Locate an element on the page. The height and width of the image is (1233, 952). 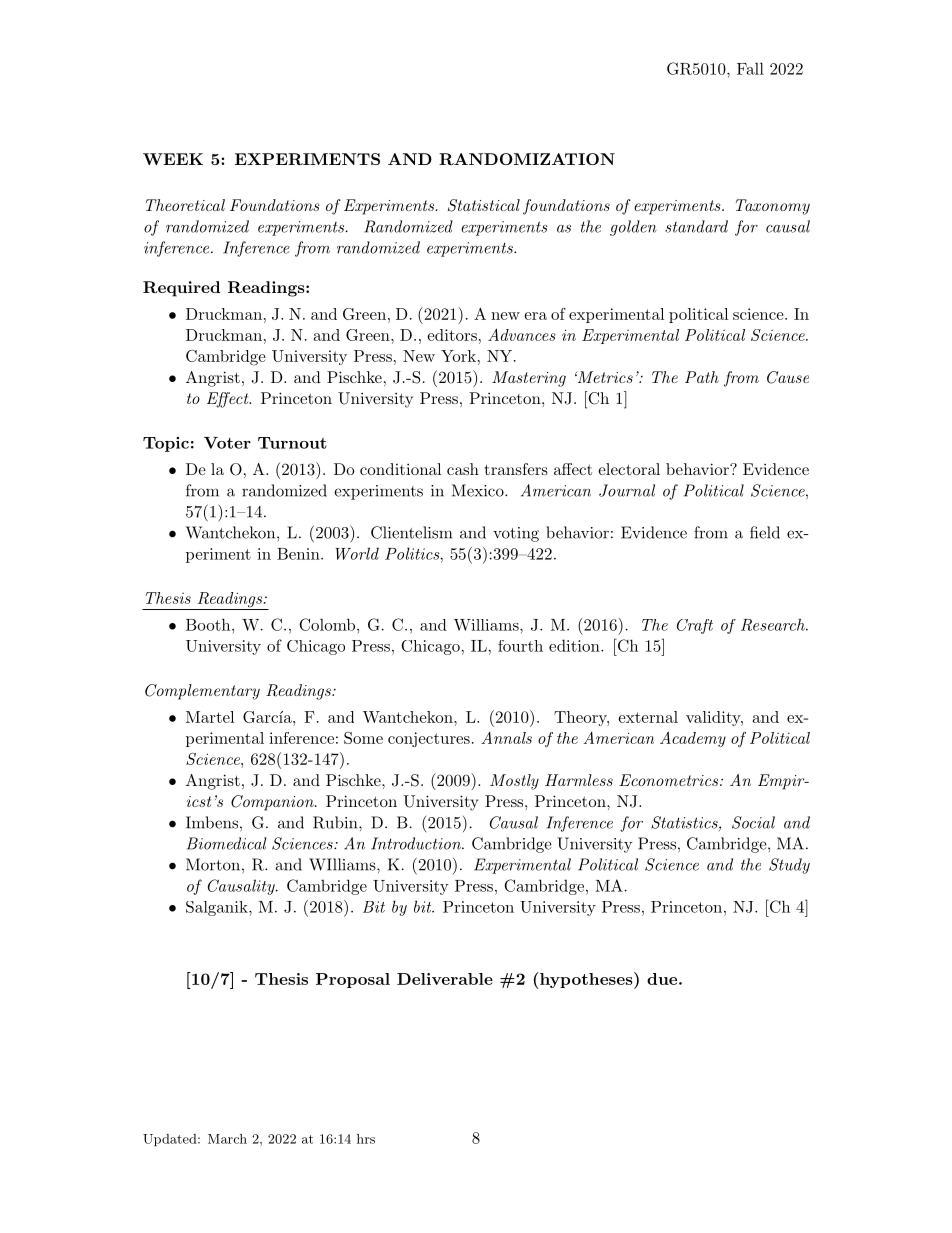
Fall is located at coordinates (750, 68).
